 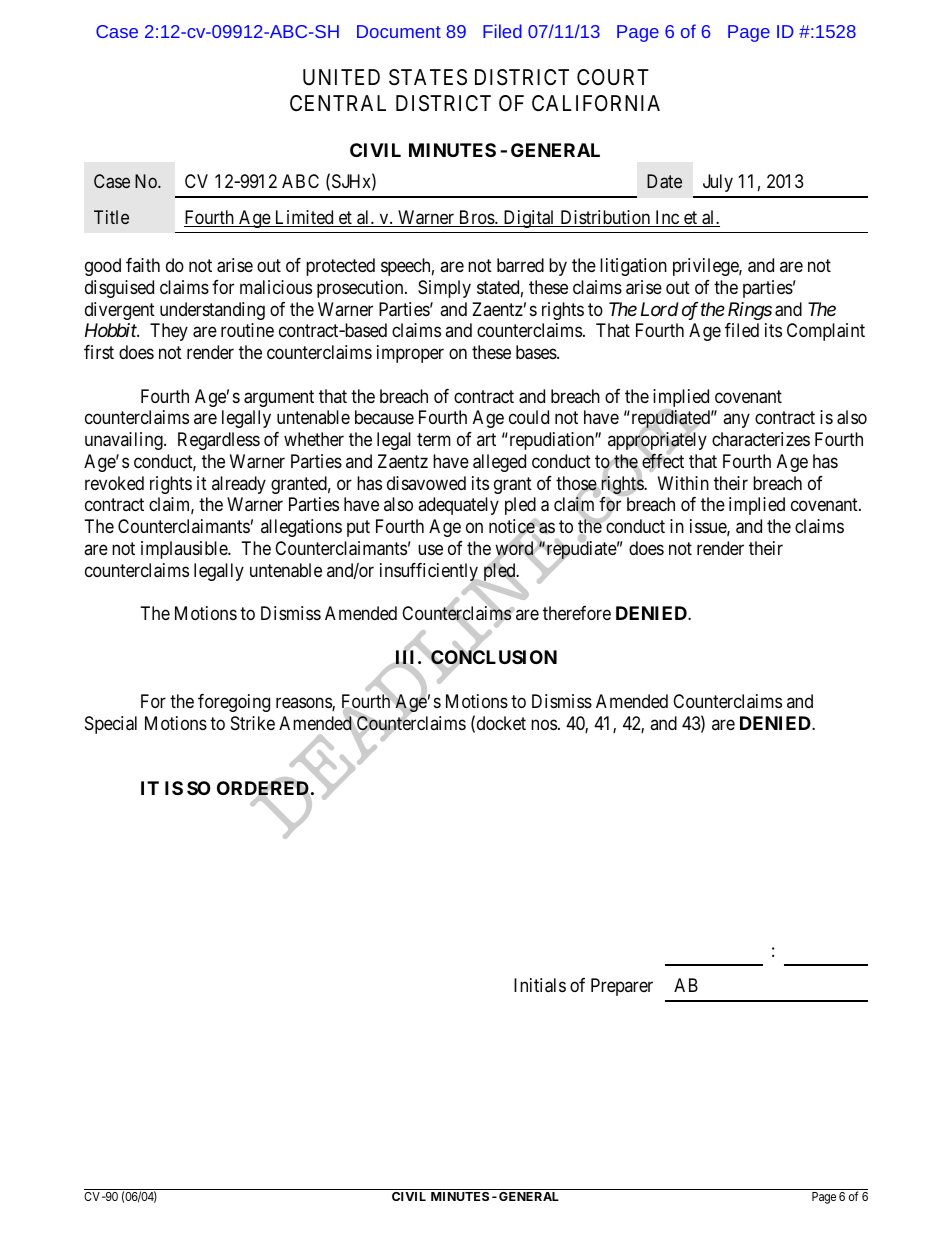 What do you see at coordinates (341, 77) in the screenshot?
I see `UNITED` at bounding box center [341, 77].
